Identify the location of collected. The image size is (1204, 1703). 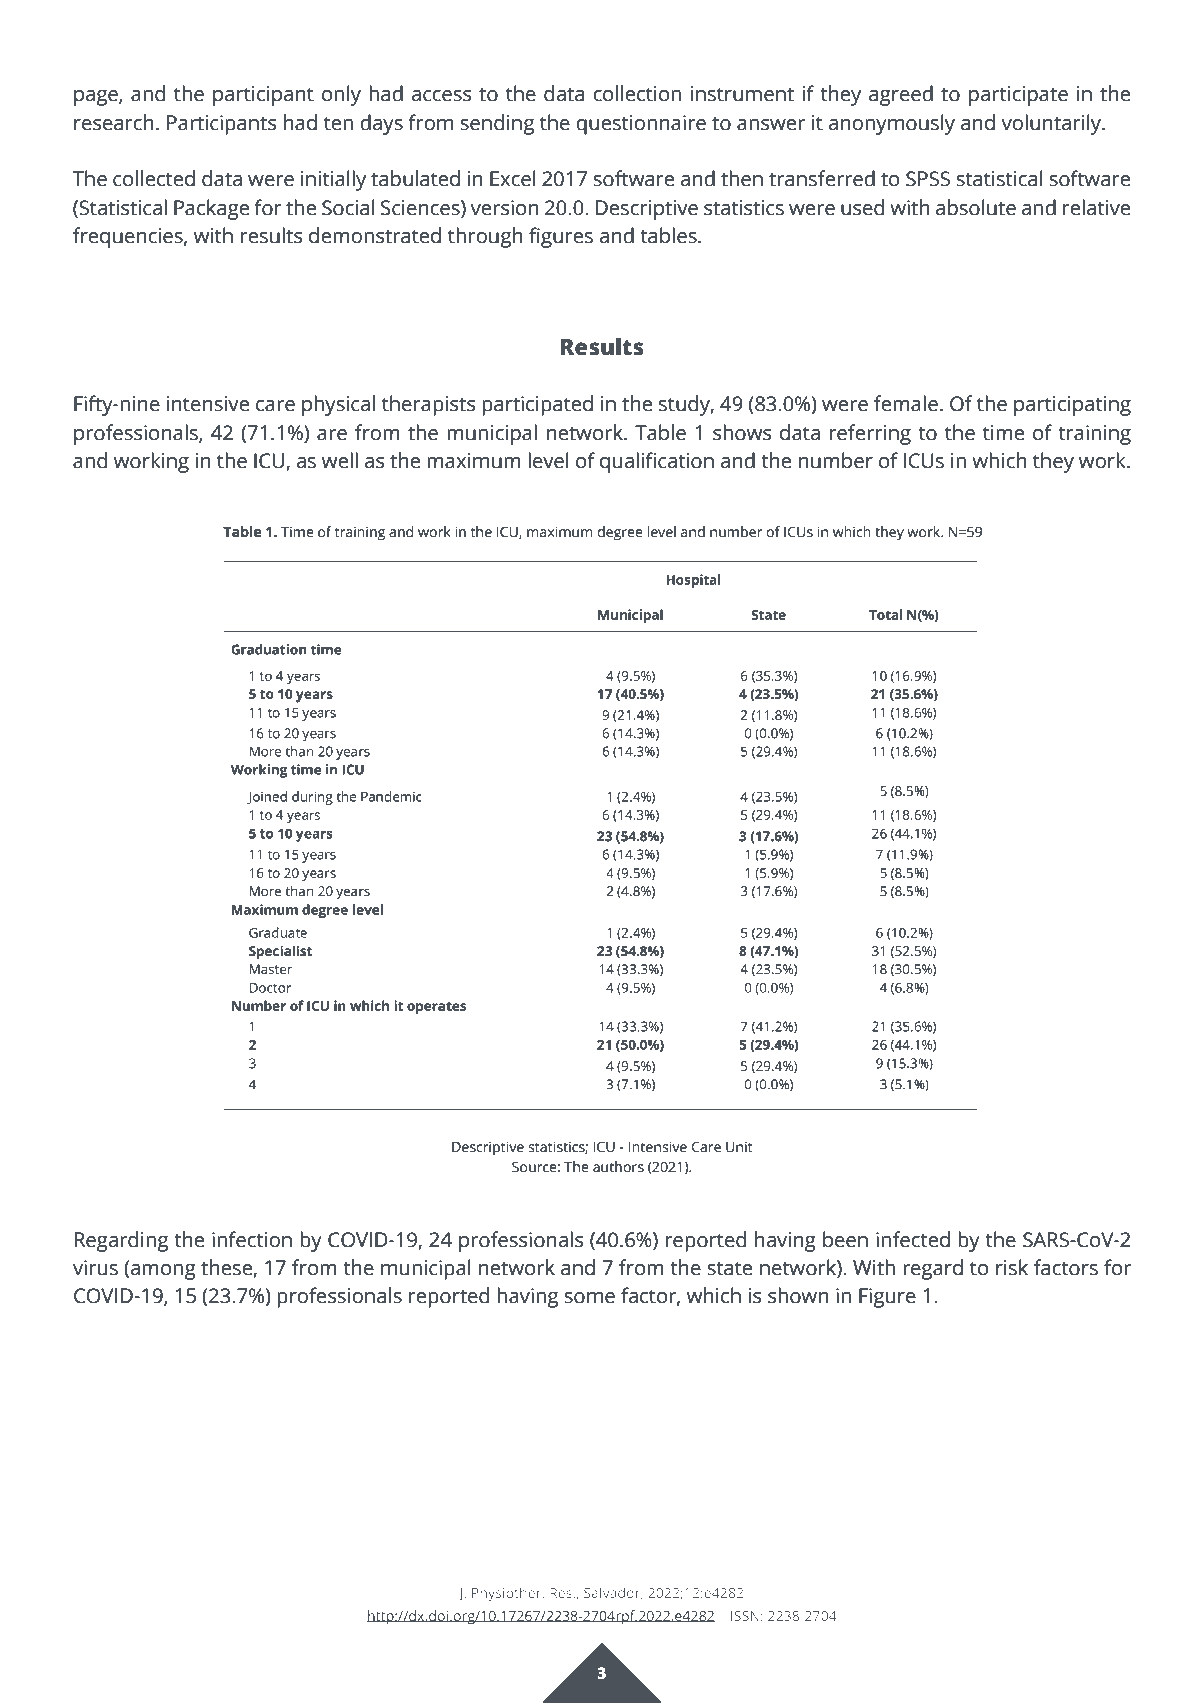
(154, 178).
